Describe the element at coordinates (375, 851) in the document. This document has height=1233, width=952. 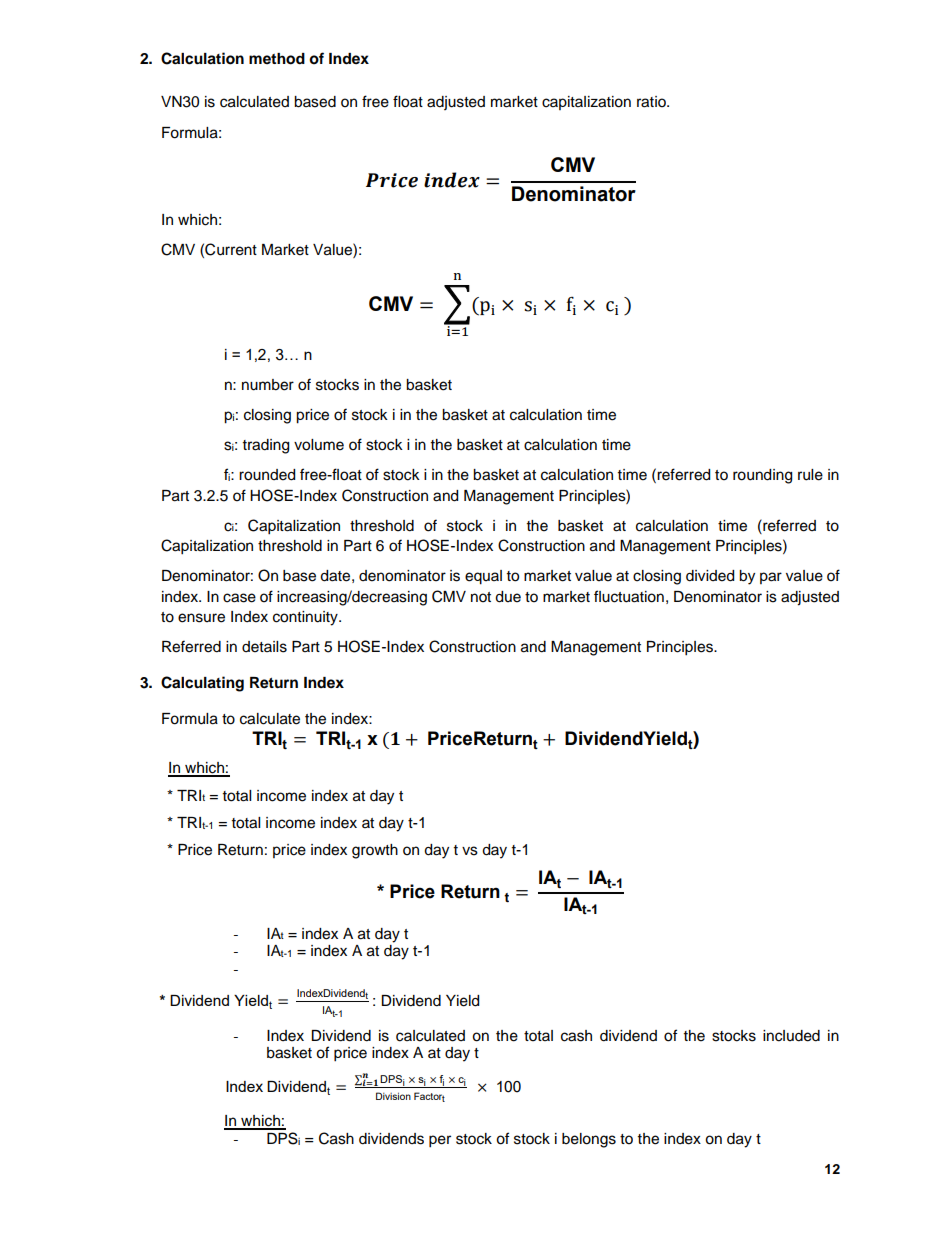
I see `growth` at that location.
